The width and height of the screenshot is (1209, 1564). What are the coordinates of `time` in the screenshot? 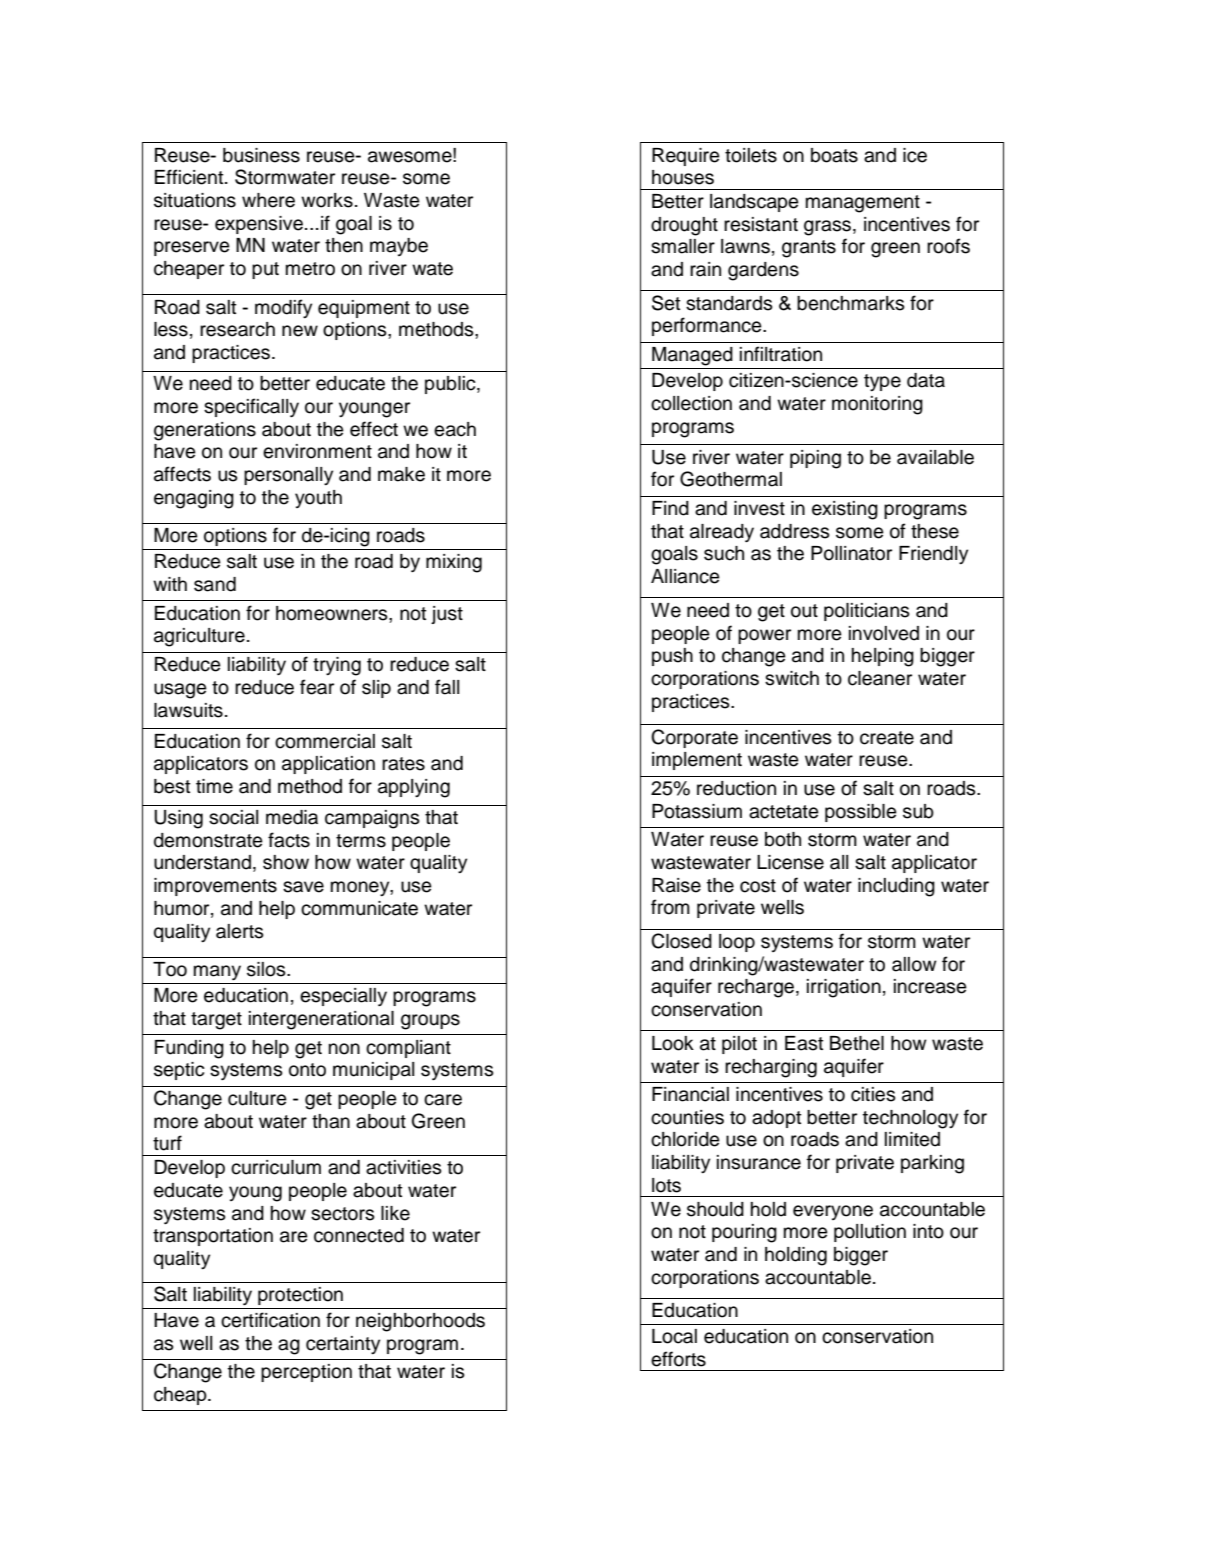 It's located at (214, 786).
